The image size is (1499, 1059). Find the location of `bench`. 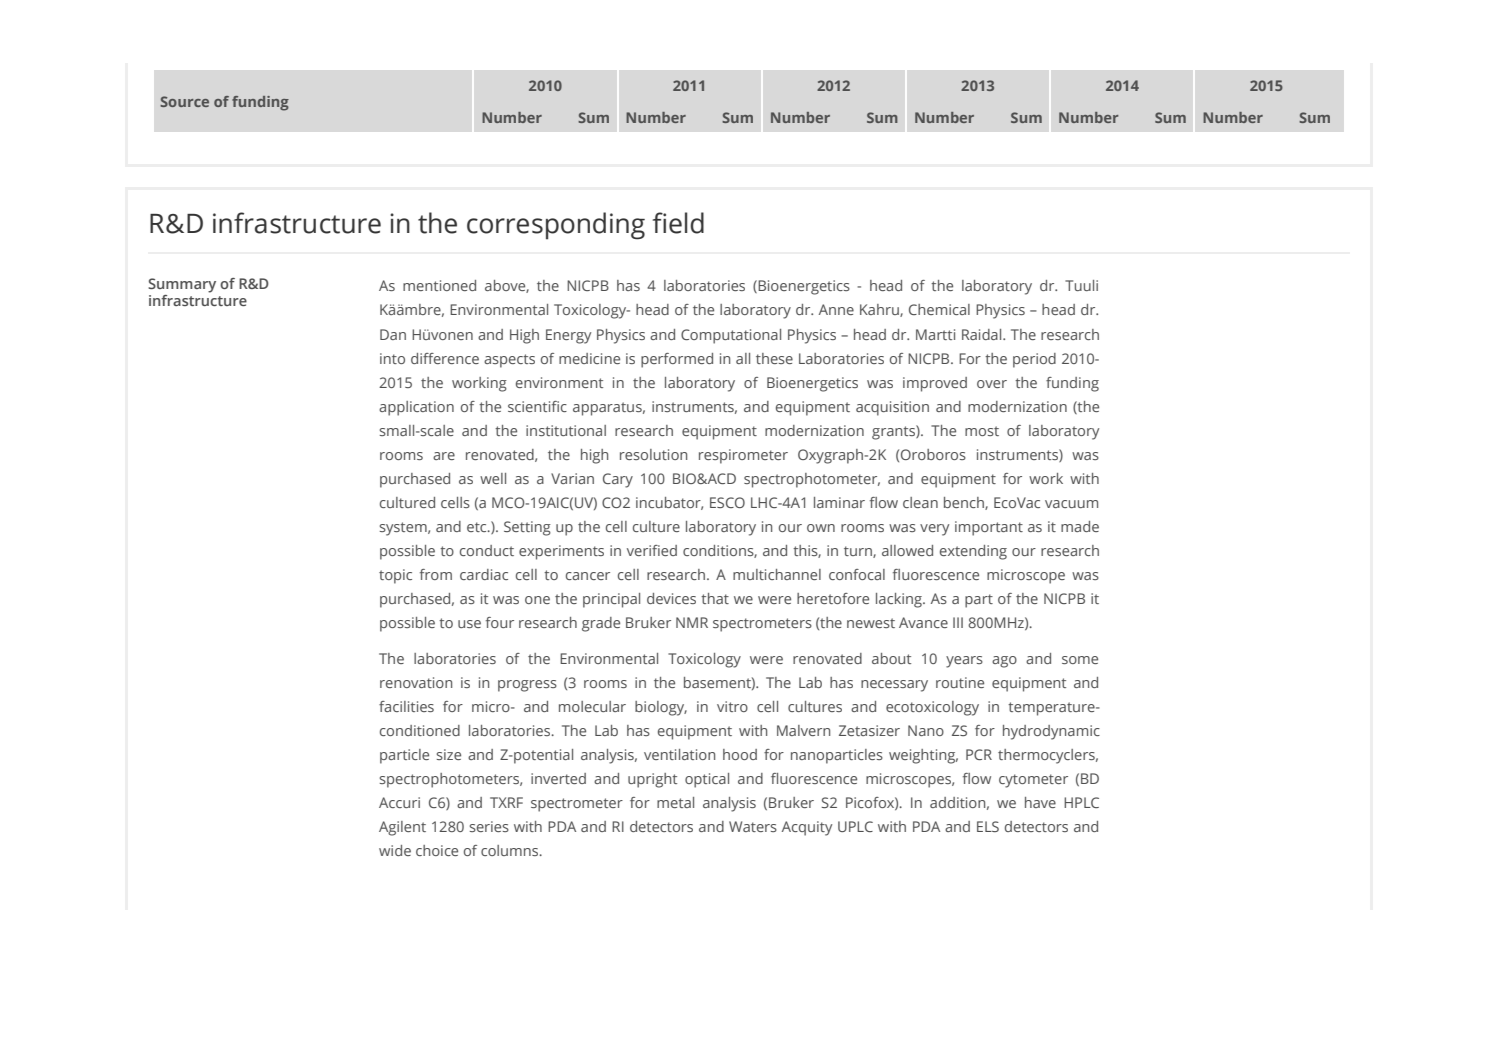

bench is located at coordinates (965, 503).
